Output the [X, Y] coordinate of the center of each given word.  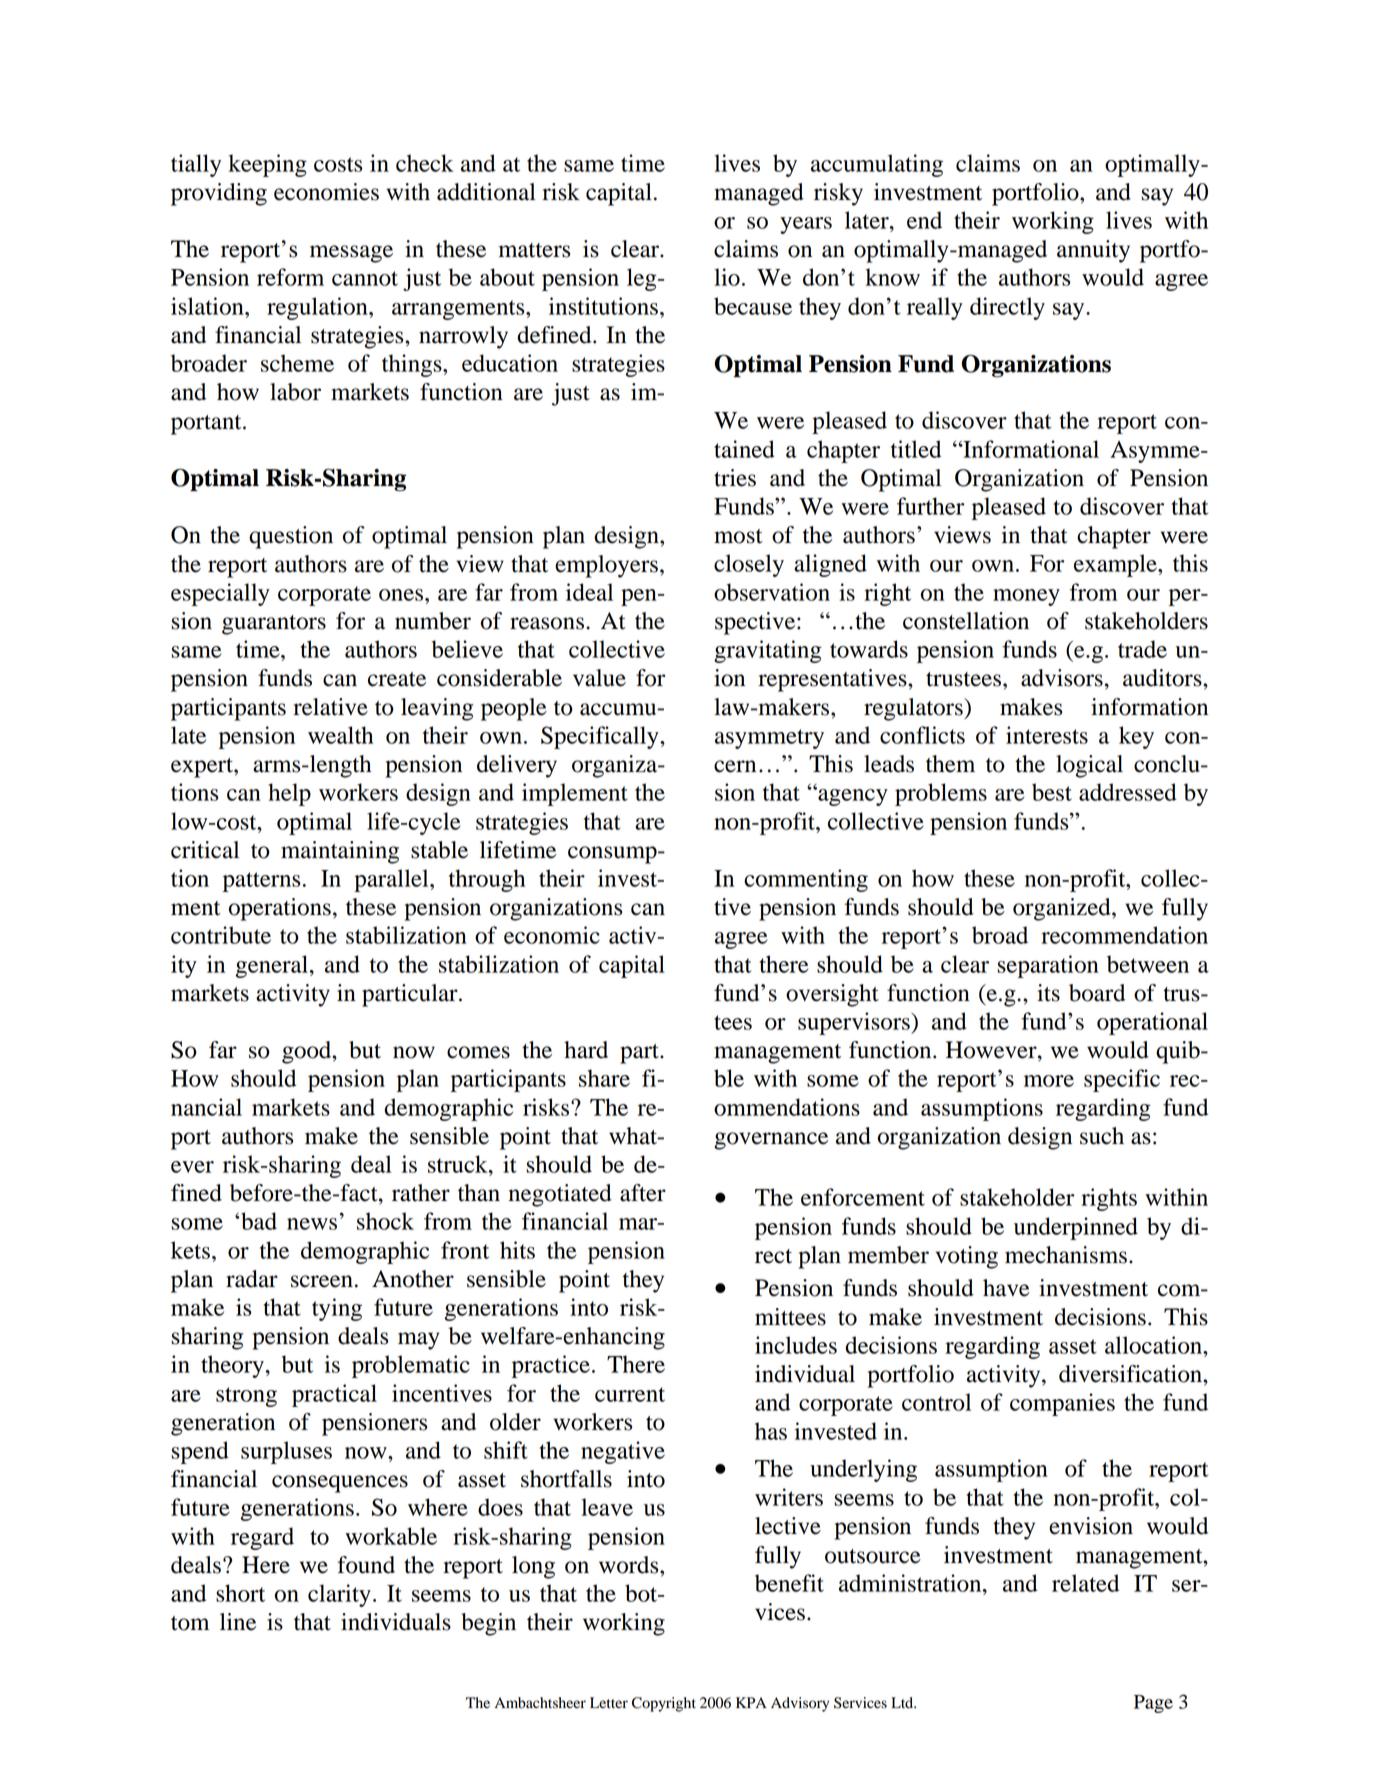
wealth [340, 735]
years [806, 225]
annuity [1093, 251]
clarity [339, 1595]
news [312, 1224]
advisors [1062, 678]
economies [326, 192]
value [599, 678]
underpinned [1076, 1228]
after [643, 1193]
